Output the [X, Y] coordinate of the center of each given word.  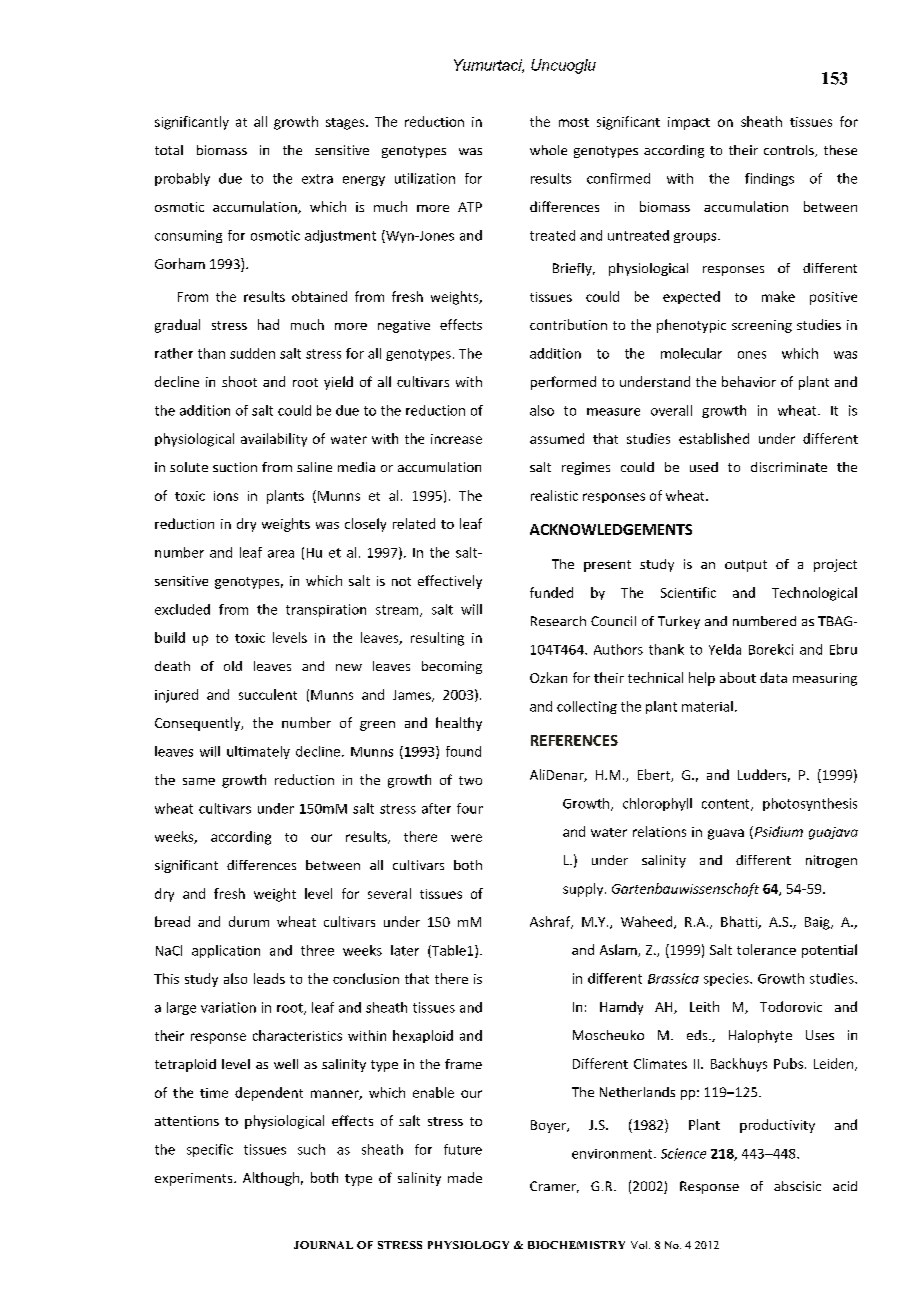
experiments [195, 1179]
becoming [452, 667]
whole [548, 150]
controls [790, 151]
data [773, 677]
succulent [268, 694]
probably [182, 179]
